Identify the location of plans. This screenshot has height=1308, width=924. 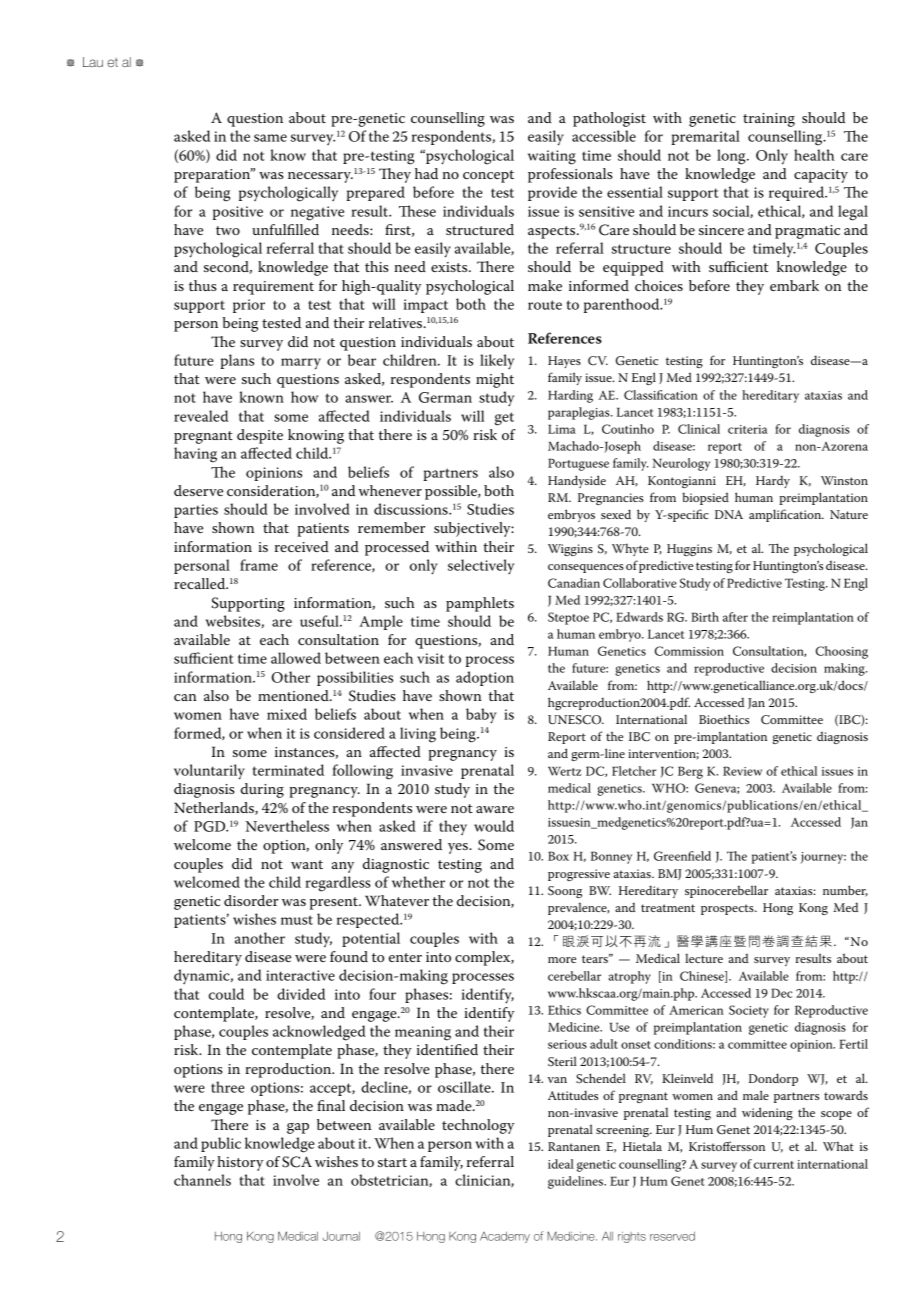
(237, 361).
